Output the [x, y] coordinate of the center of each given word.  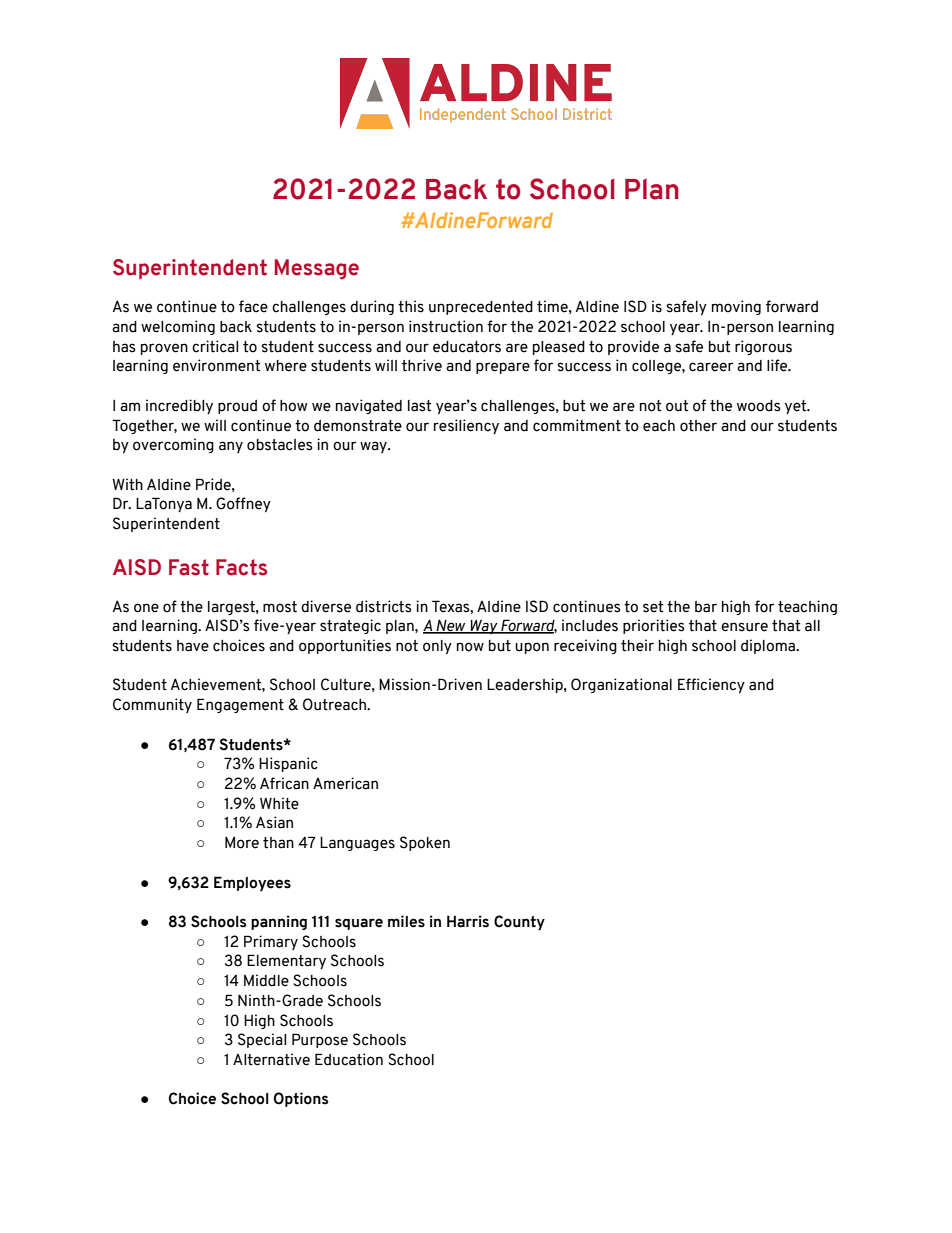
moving [736, 307]
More [242, 843]
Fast [189, 567]
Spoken [425, 843]
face [253, 306]
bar [706, 607]
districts [384, 606]
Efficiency [711, 685]
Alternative [271, 1059]
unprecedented [481, 308]
